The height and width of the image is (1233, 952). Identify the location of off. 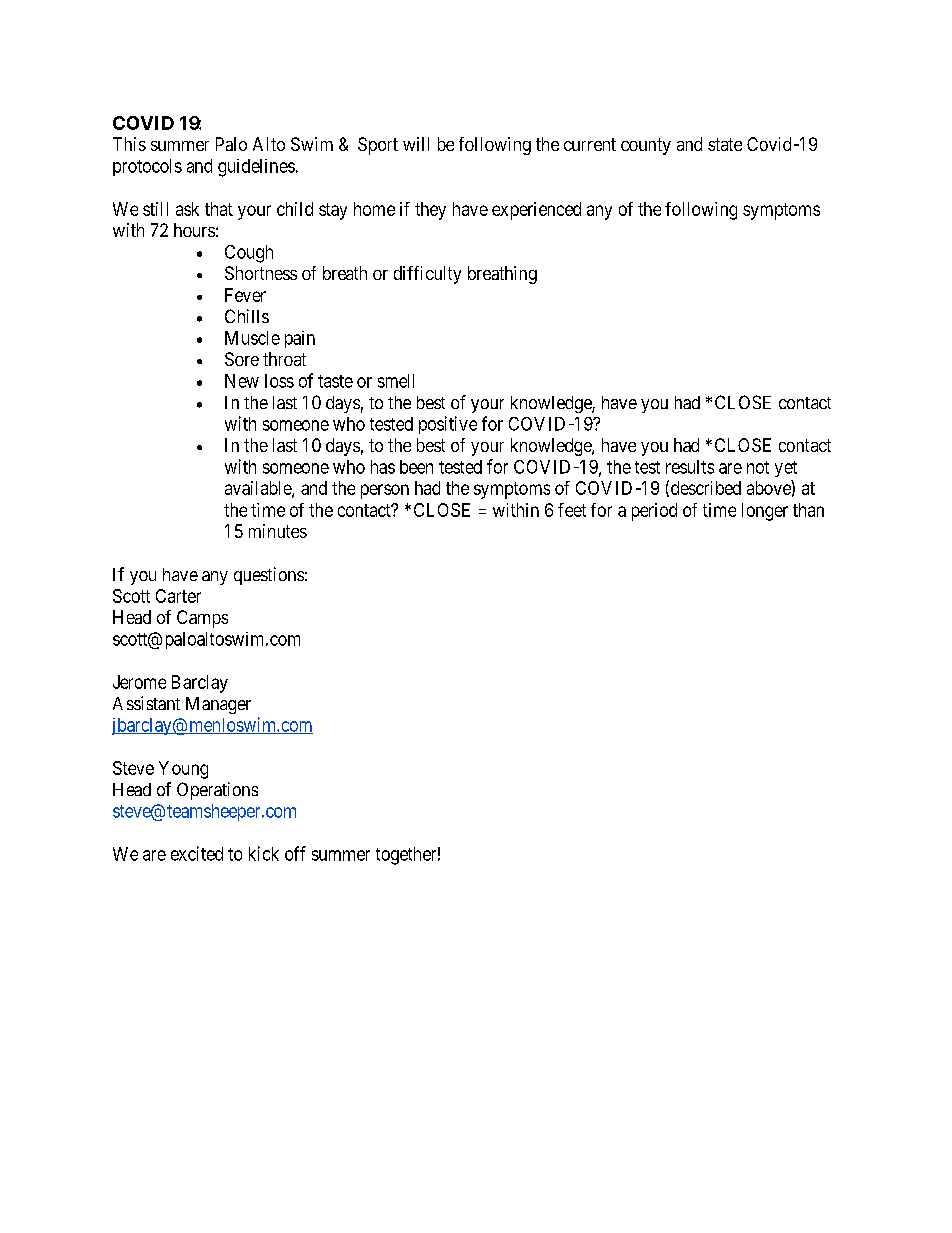
(295, 853).
